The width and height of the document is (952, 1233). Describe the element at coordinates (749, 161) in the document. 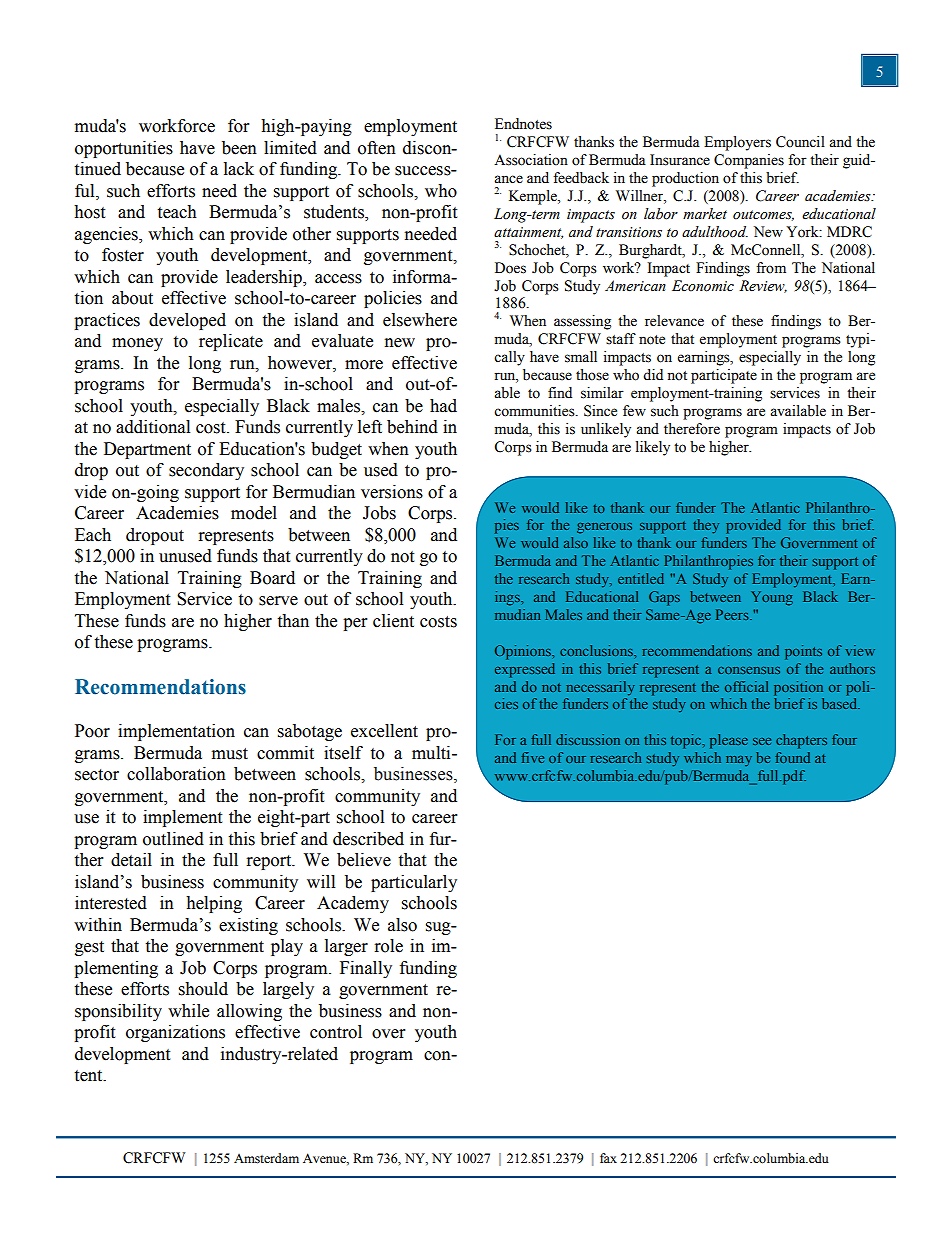

I see `Companies` at that location.
